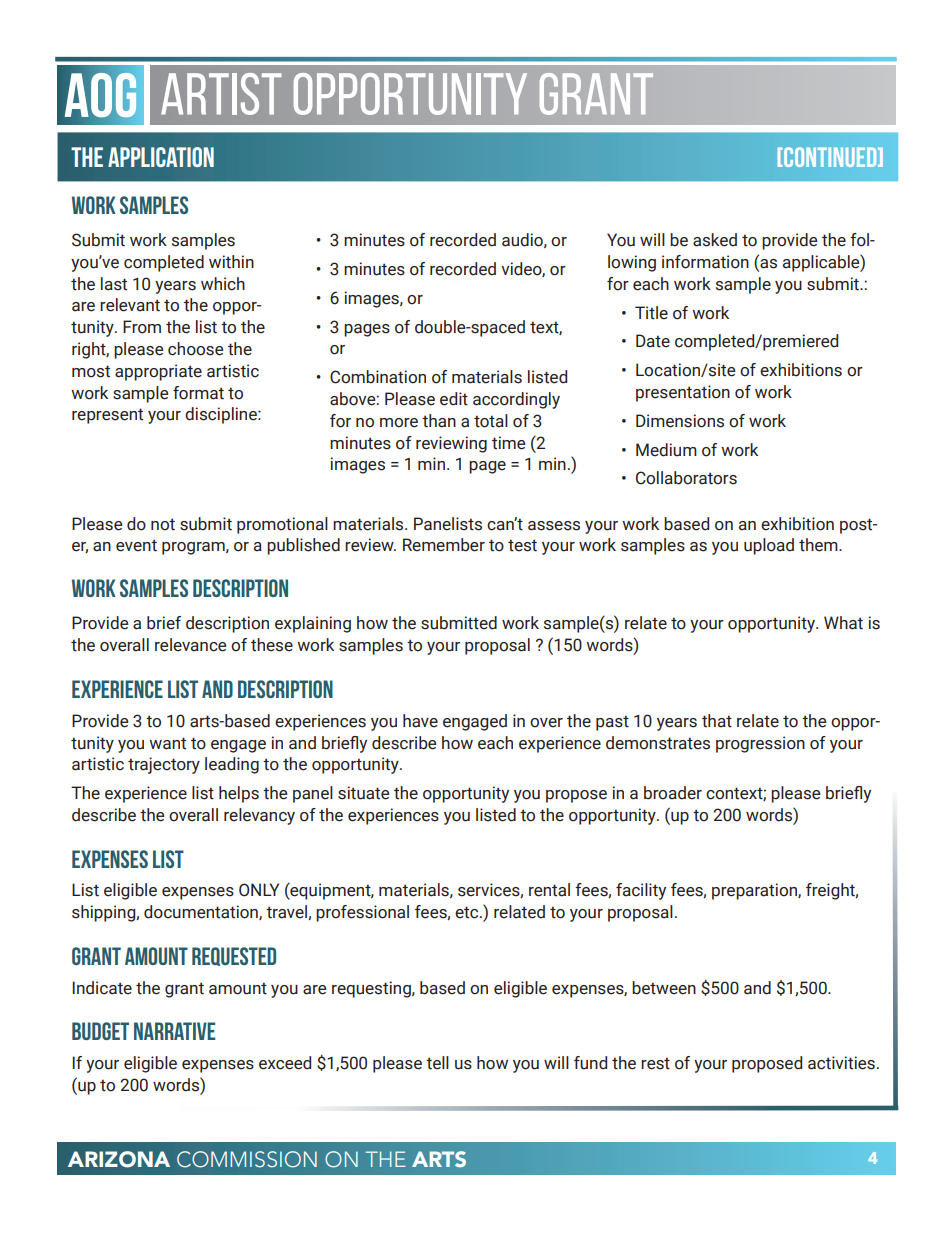 The width and height of the image is (952, 1233). I want to click on asked, so click(715, 240).
